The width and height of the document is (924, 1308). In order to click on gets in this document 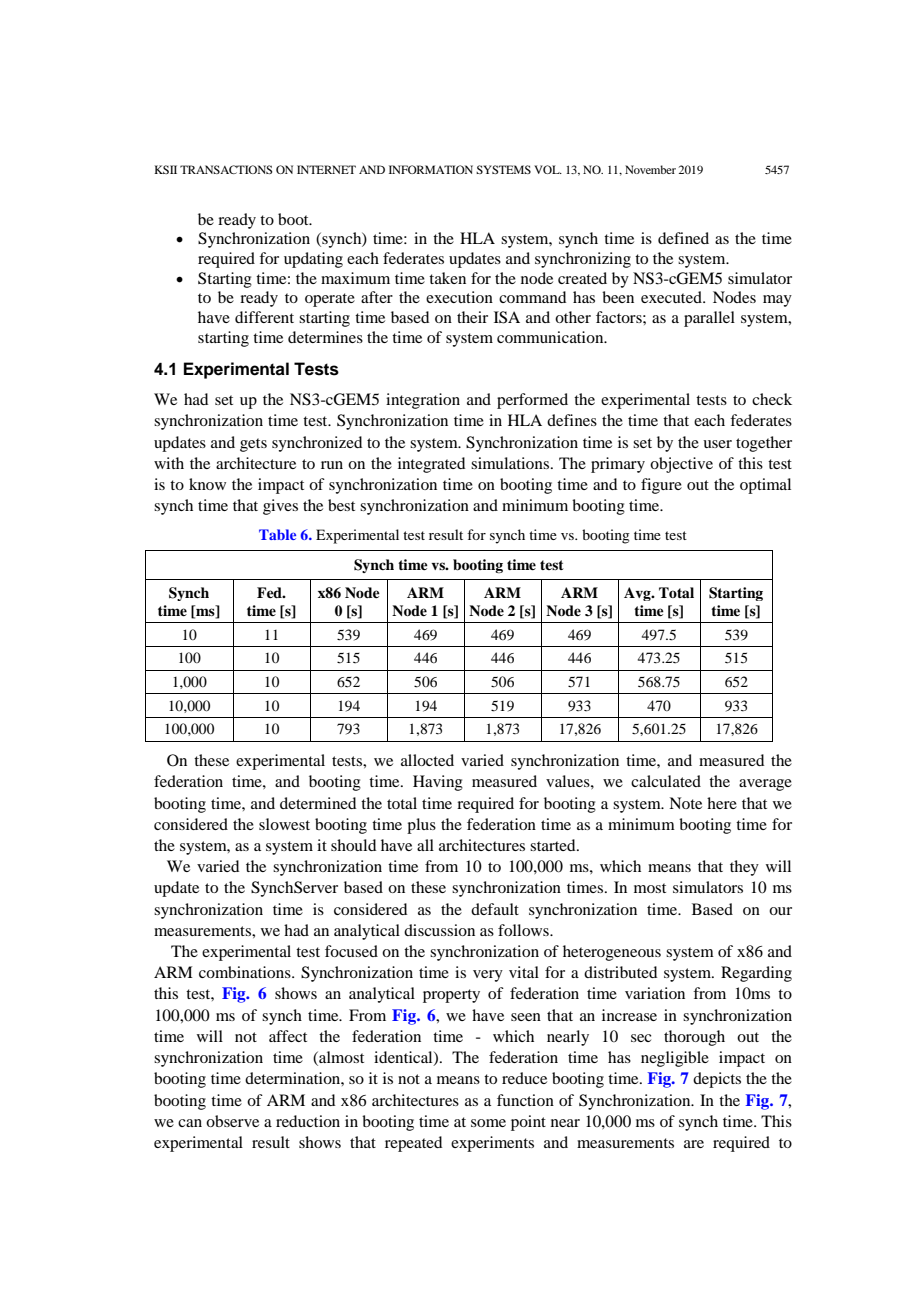, I will do `click(253, 445)`.
